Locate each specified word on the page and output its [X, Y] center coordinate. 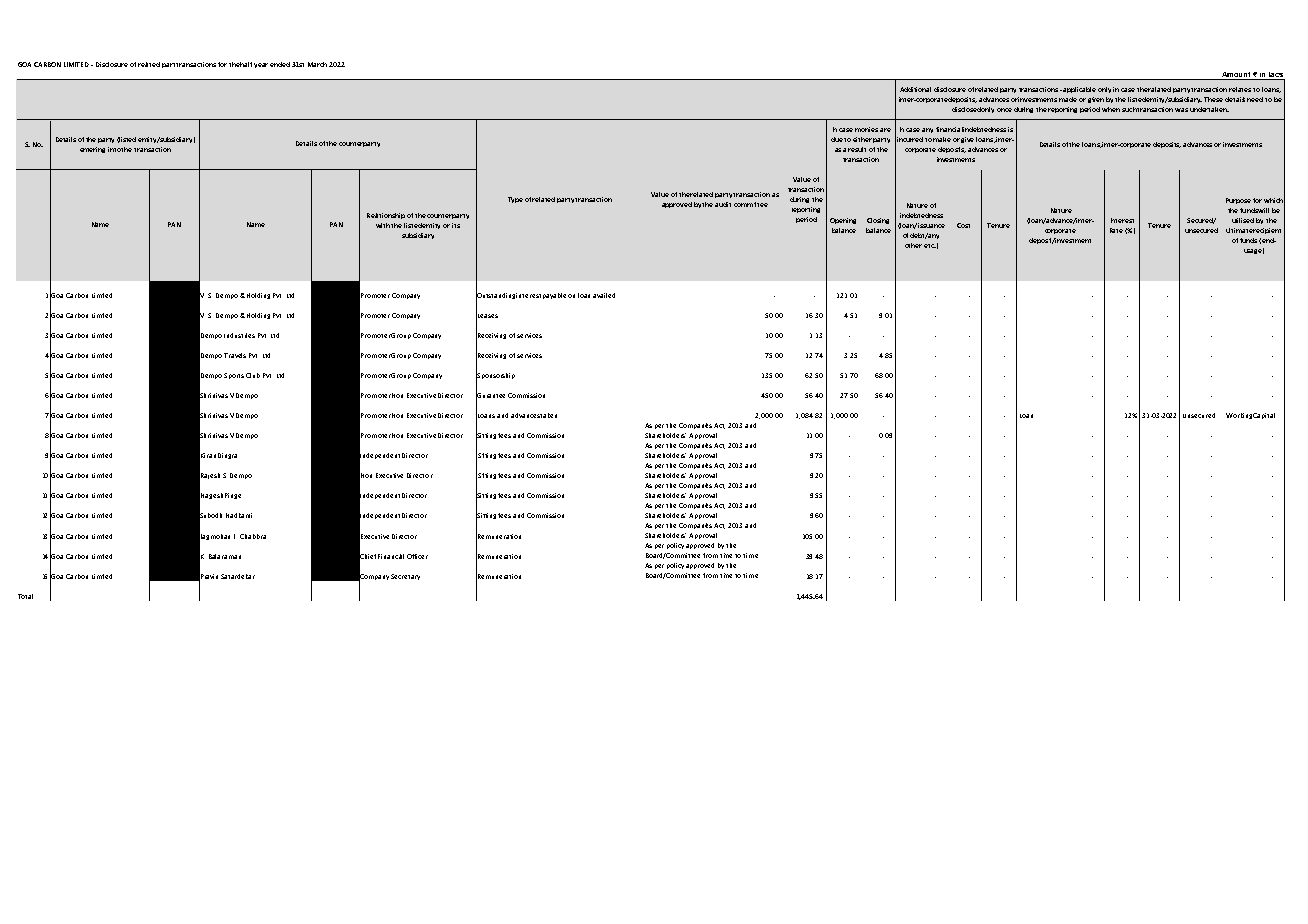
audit [723, 204]
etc [930, 246]
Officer [417, 556]
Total [25, 596]
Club [253, 375]
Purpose [1238, 201]
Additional [915, 89]
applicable [1079, 90]
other [913, 245]
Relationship [386, 216]
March [317, 64]
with [384, 225]
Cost [963, 225]
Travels [235, 355]
